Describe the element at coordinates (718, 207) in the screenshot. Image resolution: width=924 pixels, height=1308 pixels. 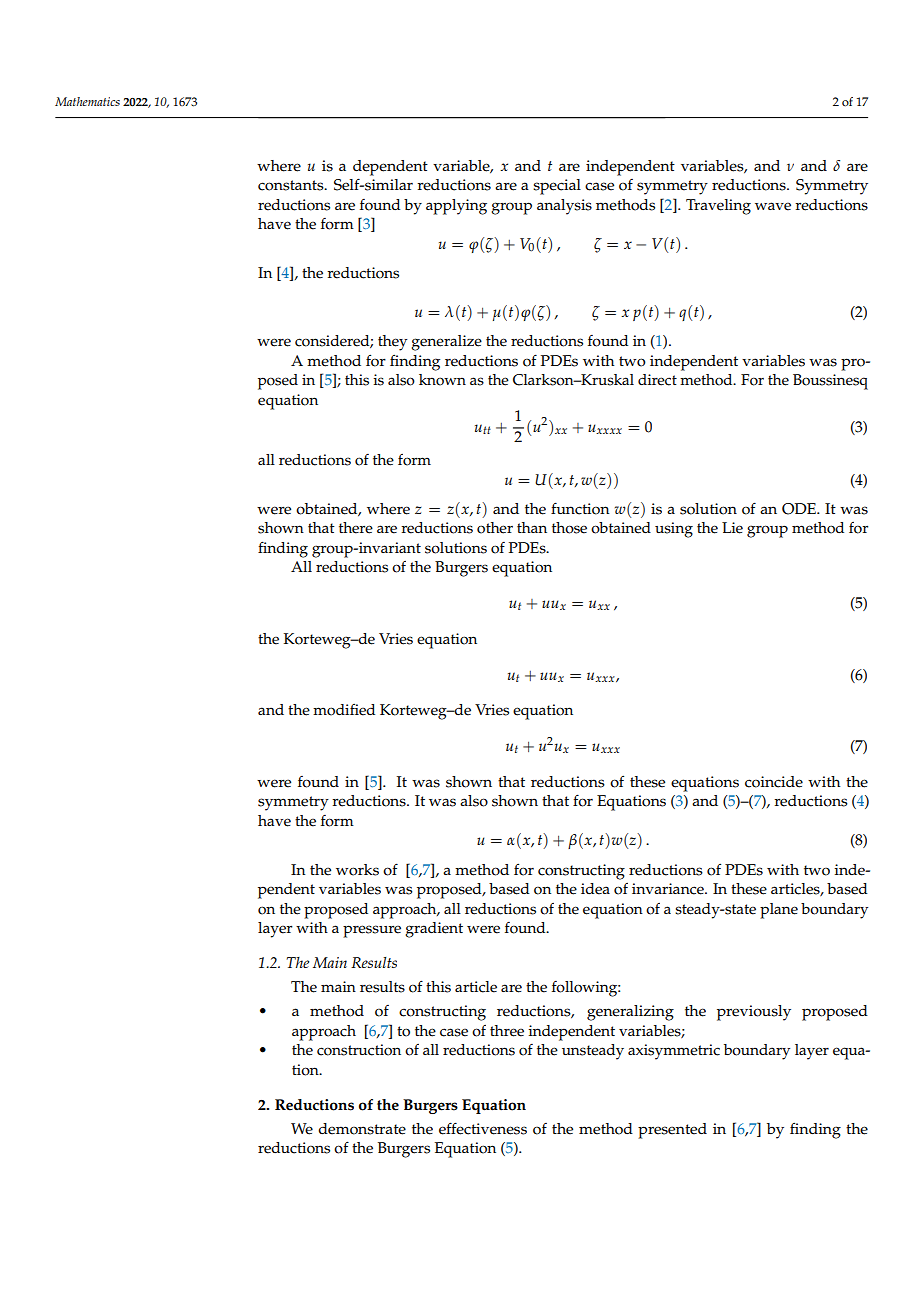
I see `Traveling` at that location.
